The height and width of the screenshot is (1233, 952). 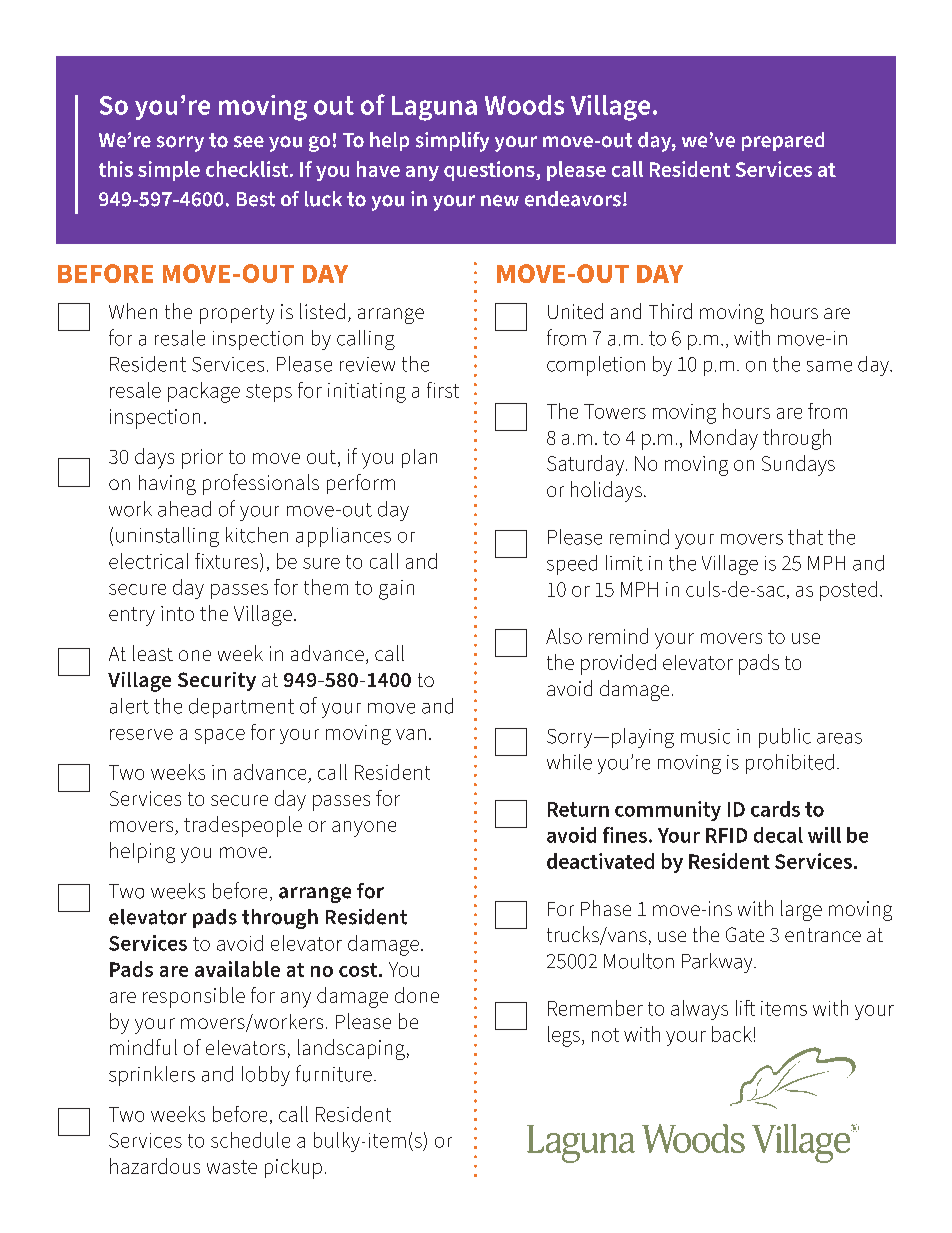 What do you see at coordinates (783, 141) in the screenshot?
I see `prepared` at bounding box center [783, 141].
